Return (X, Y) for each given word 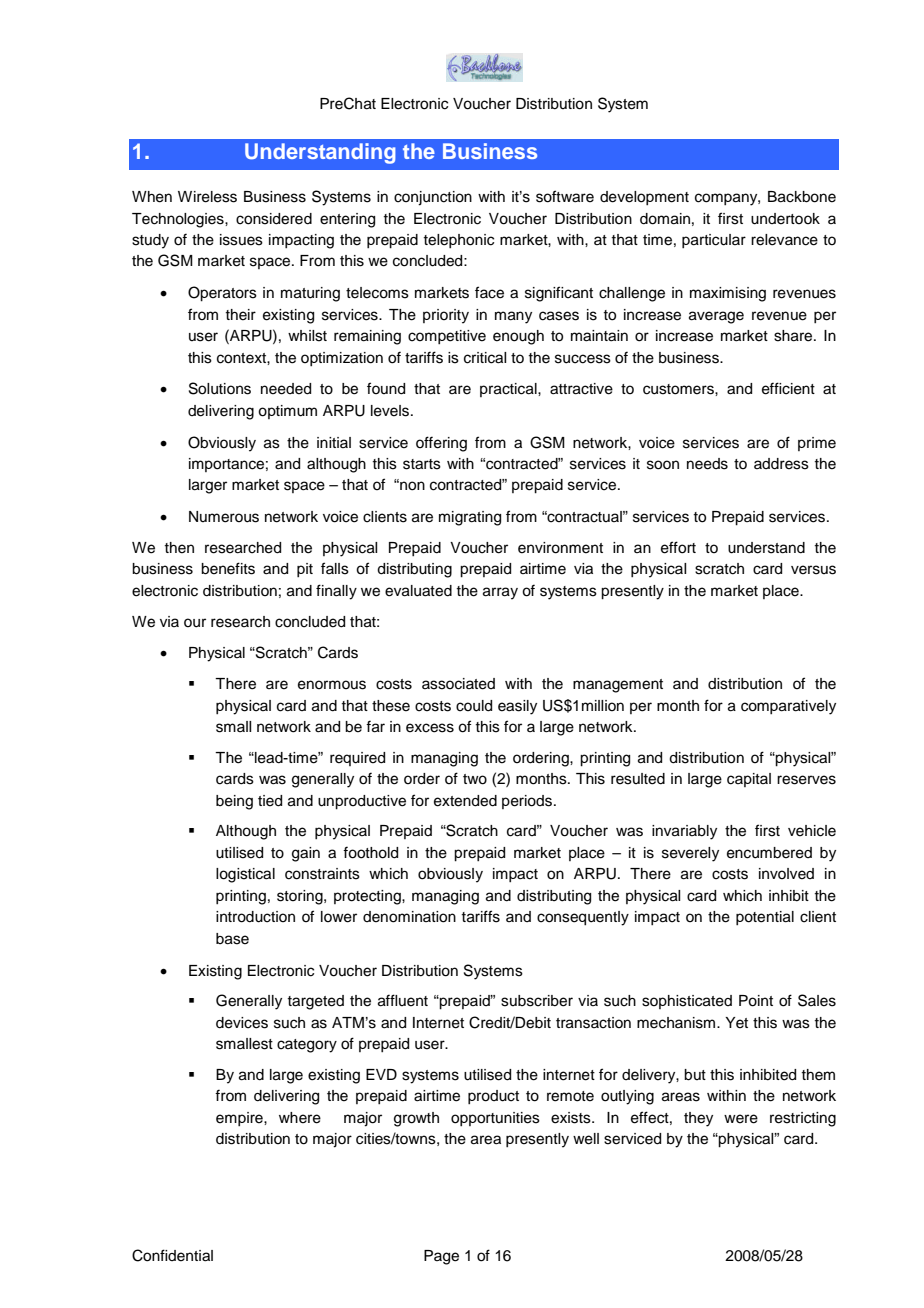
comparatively (788, 707)
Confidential (172, 1255)
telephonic (458, 241)
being (234, 802)
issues (241, 240)
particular (714, 241)
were (741, 1119)
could (474, 706)
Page (441, 1257)
